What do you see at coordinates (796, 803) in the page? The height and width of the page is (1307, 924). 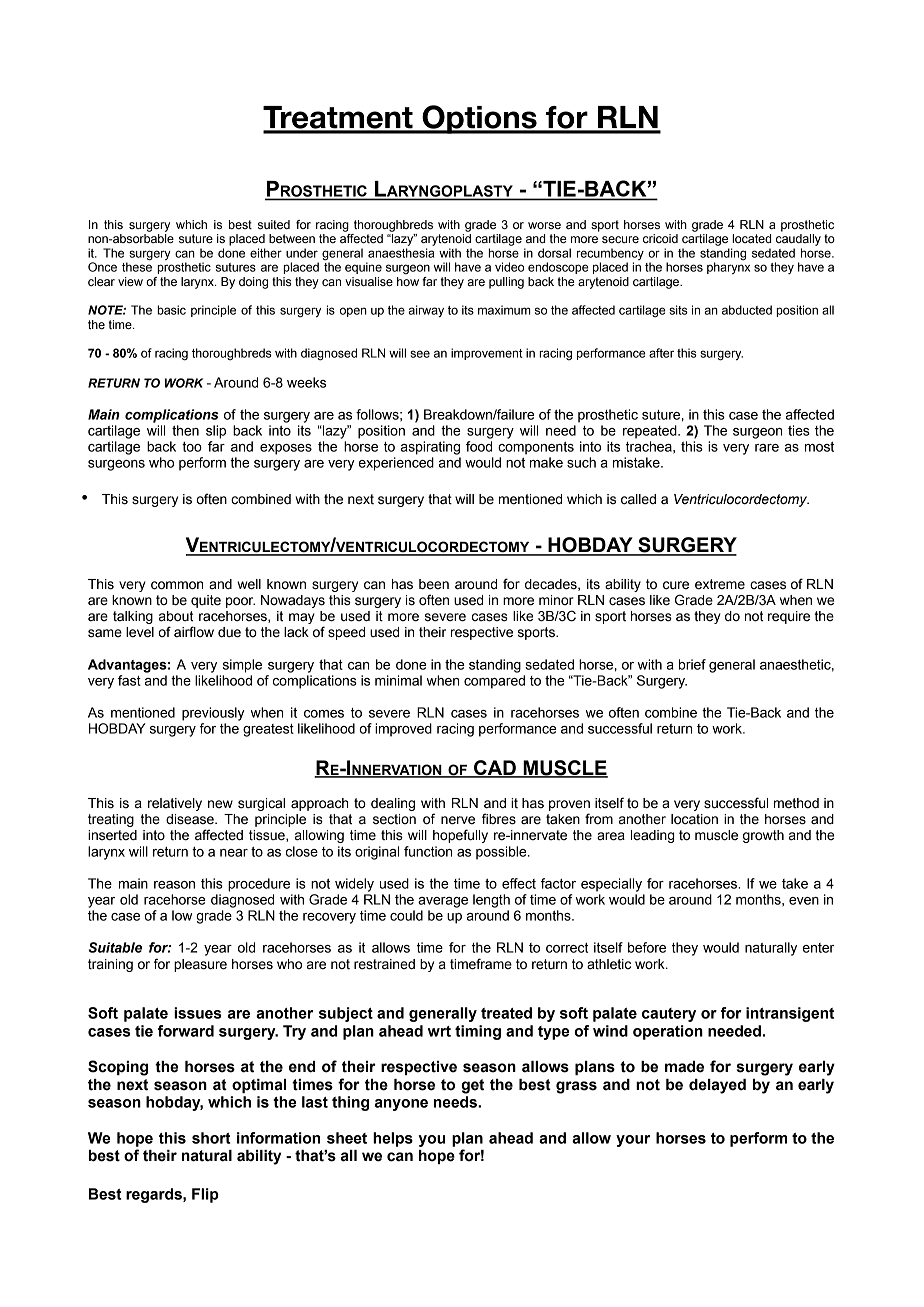 I see `method` at bounding box center [796, 803].
